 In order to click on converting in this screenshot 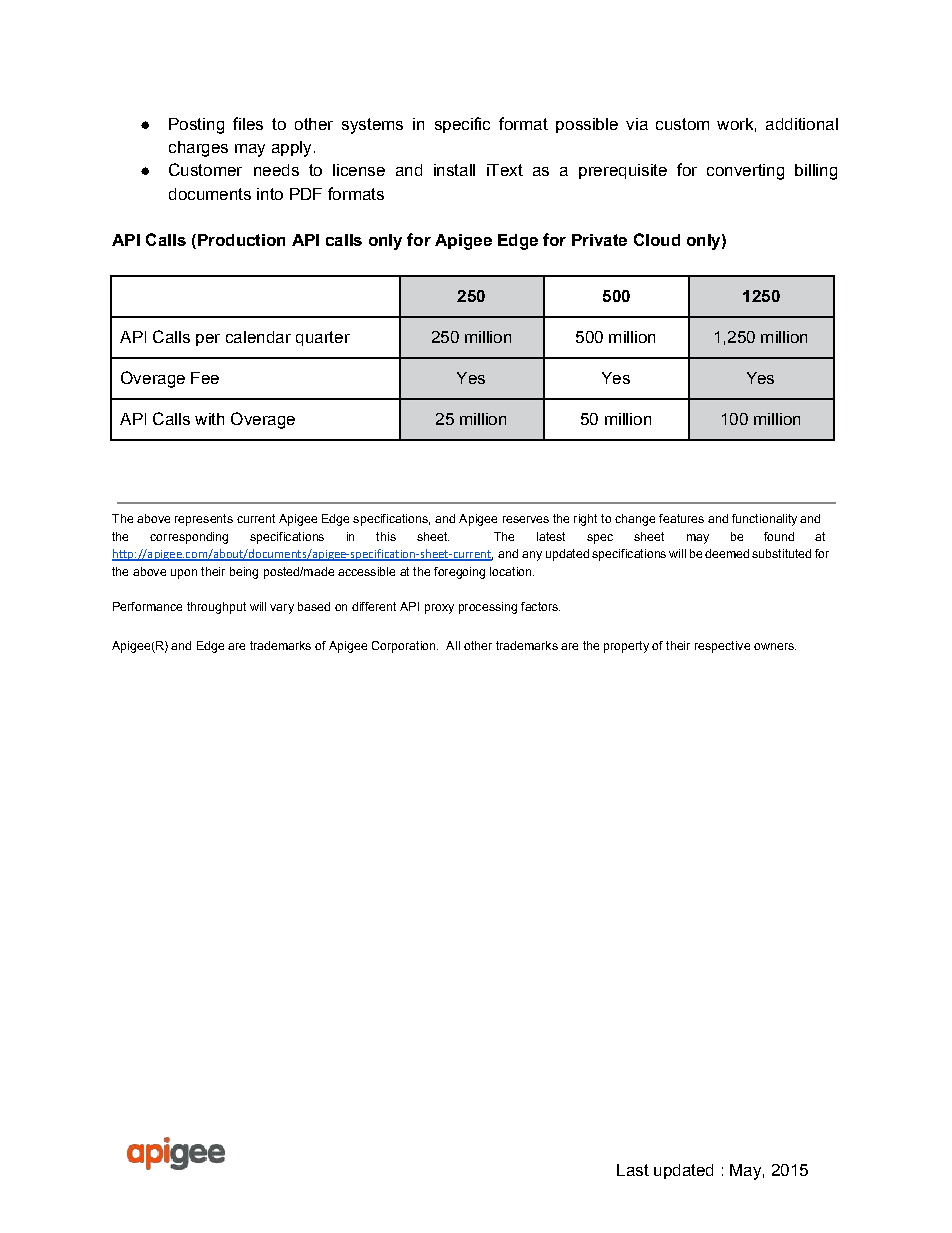, I will do `click(745, 172)`.
